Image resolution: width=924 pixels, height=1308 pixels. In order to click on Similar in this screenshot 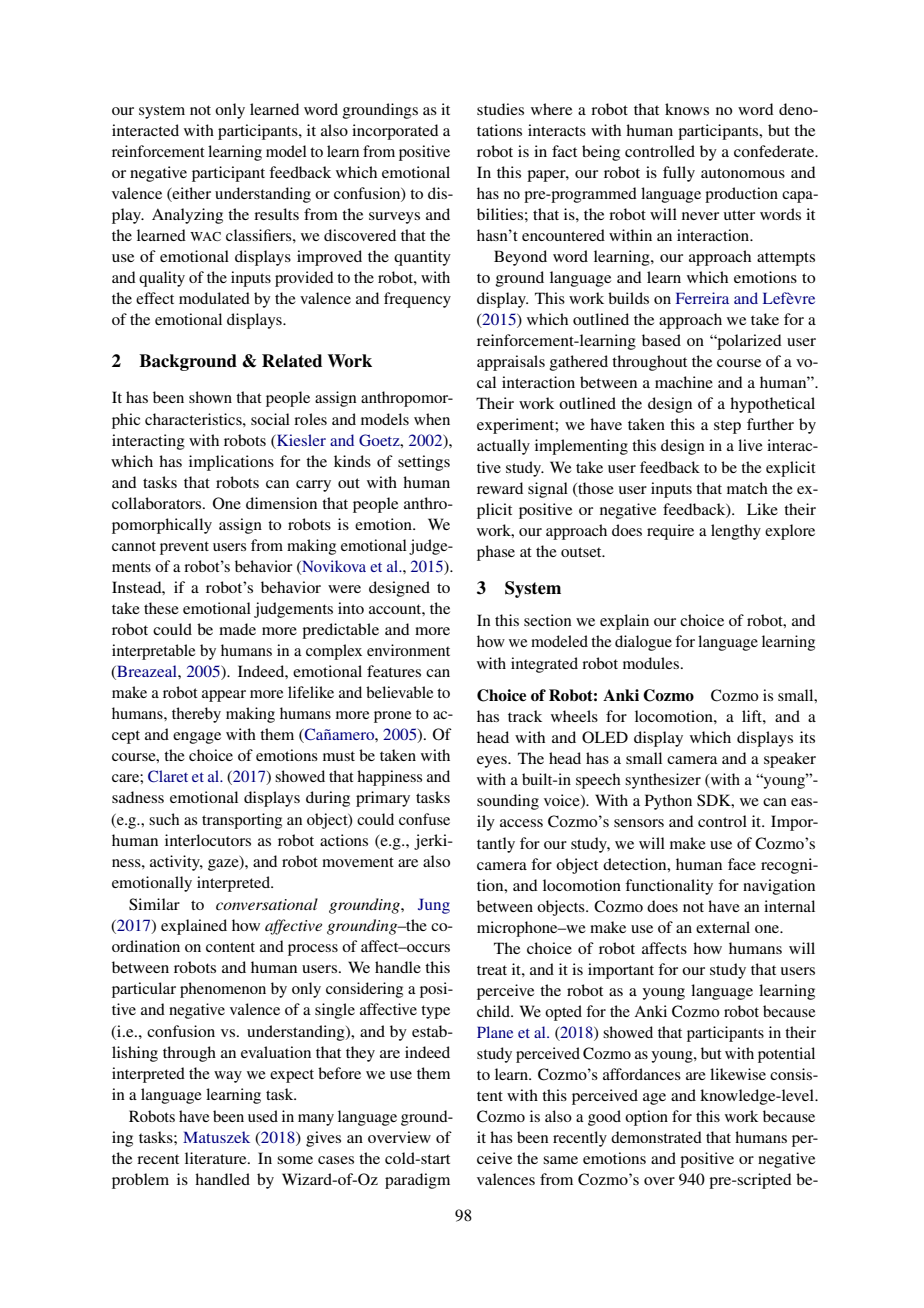, I will do `click(154, 904)`.
